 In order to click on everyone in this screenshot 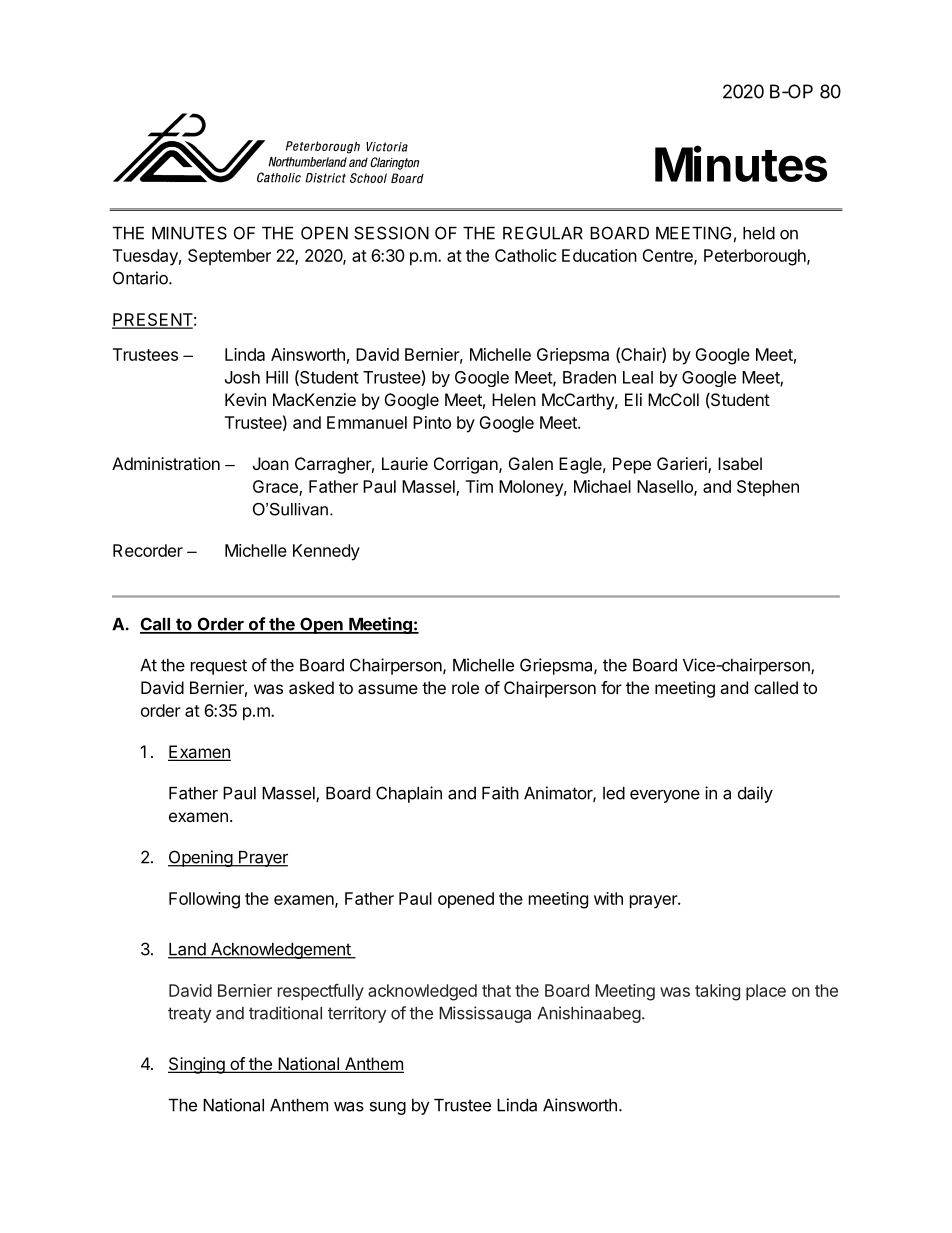, I will do `click(665, 796)`.
